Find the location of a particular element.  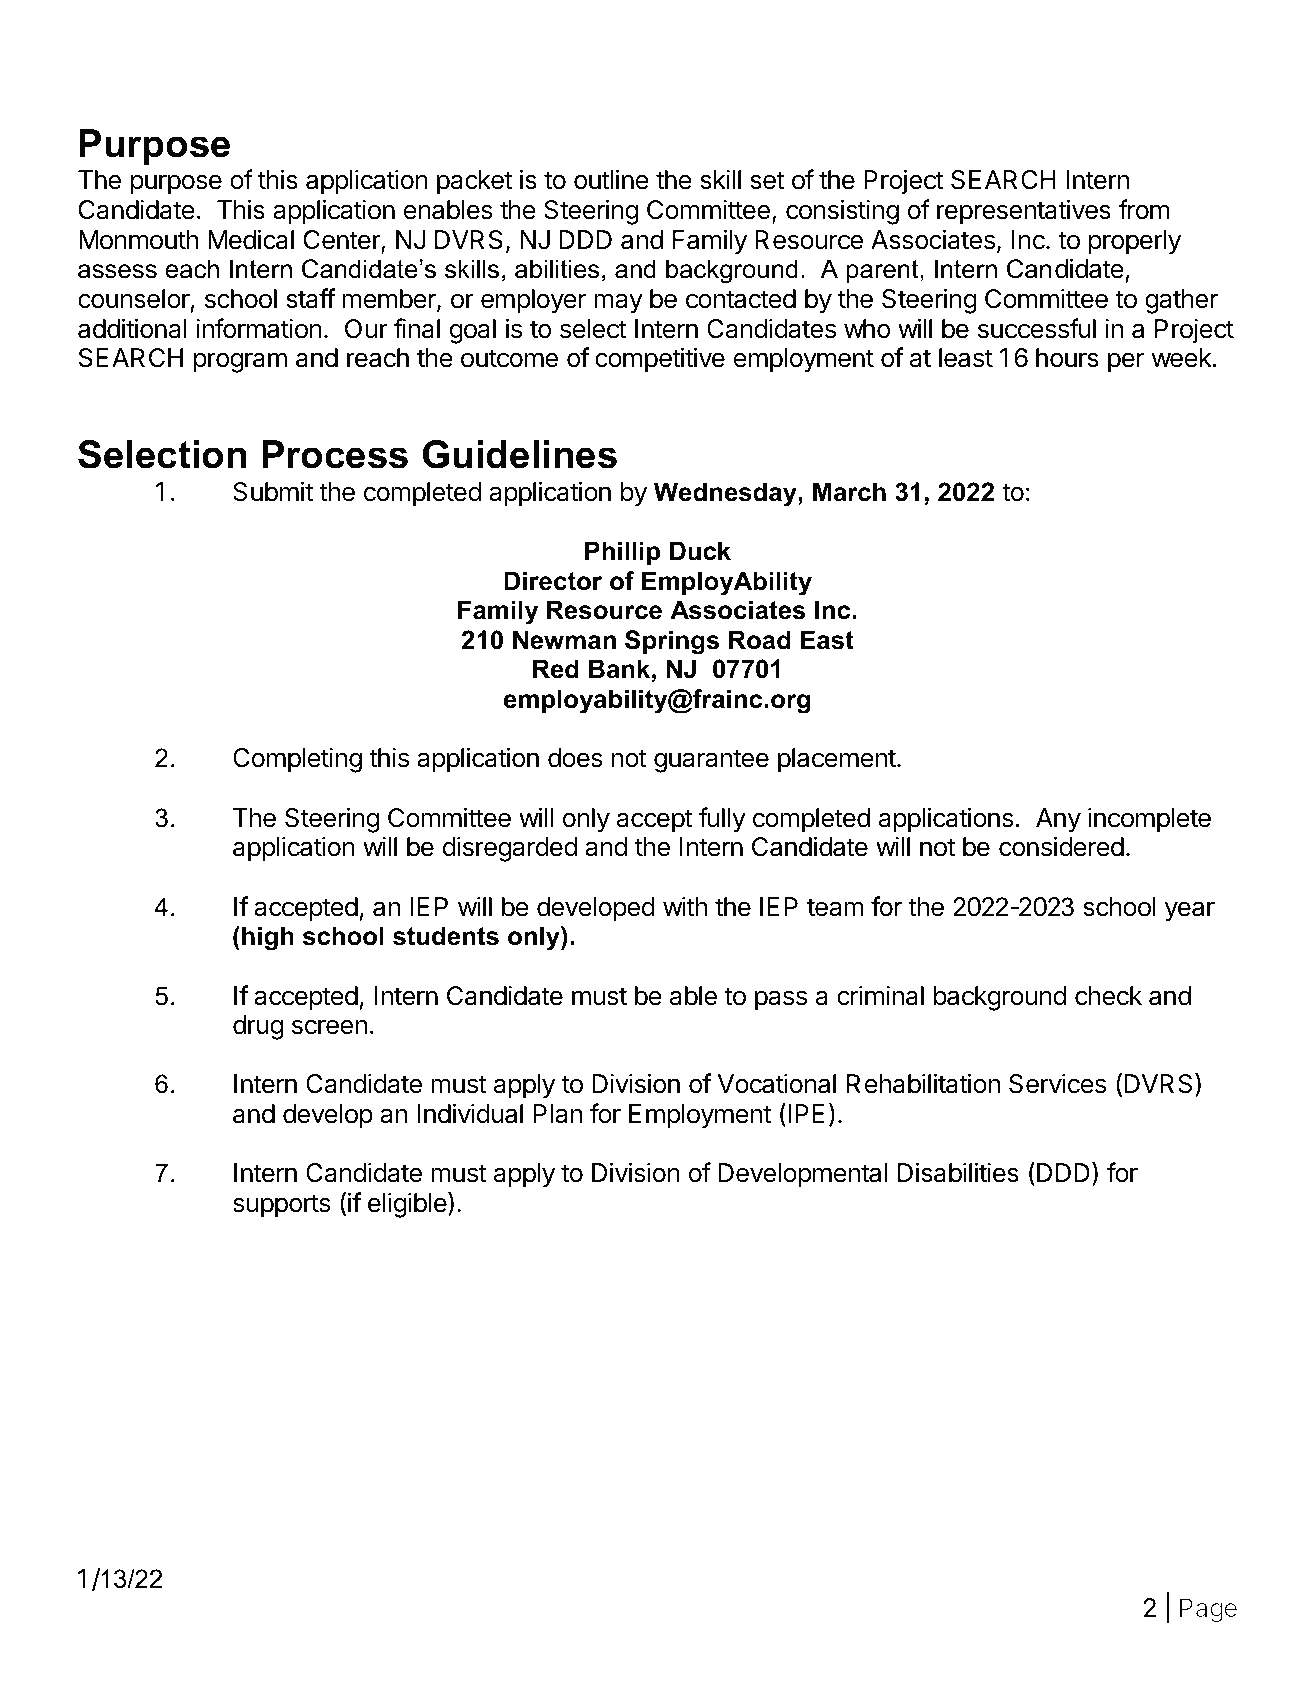

with is located at coordinates (685, 906).
